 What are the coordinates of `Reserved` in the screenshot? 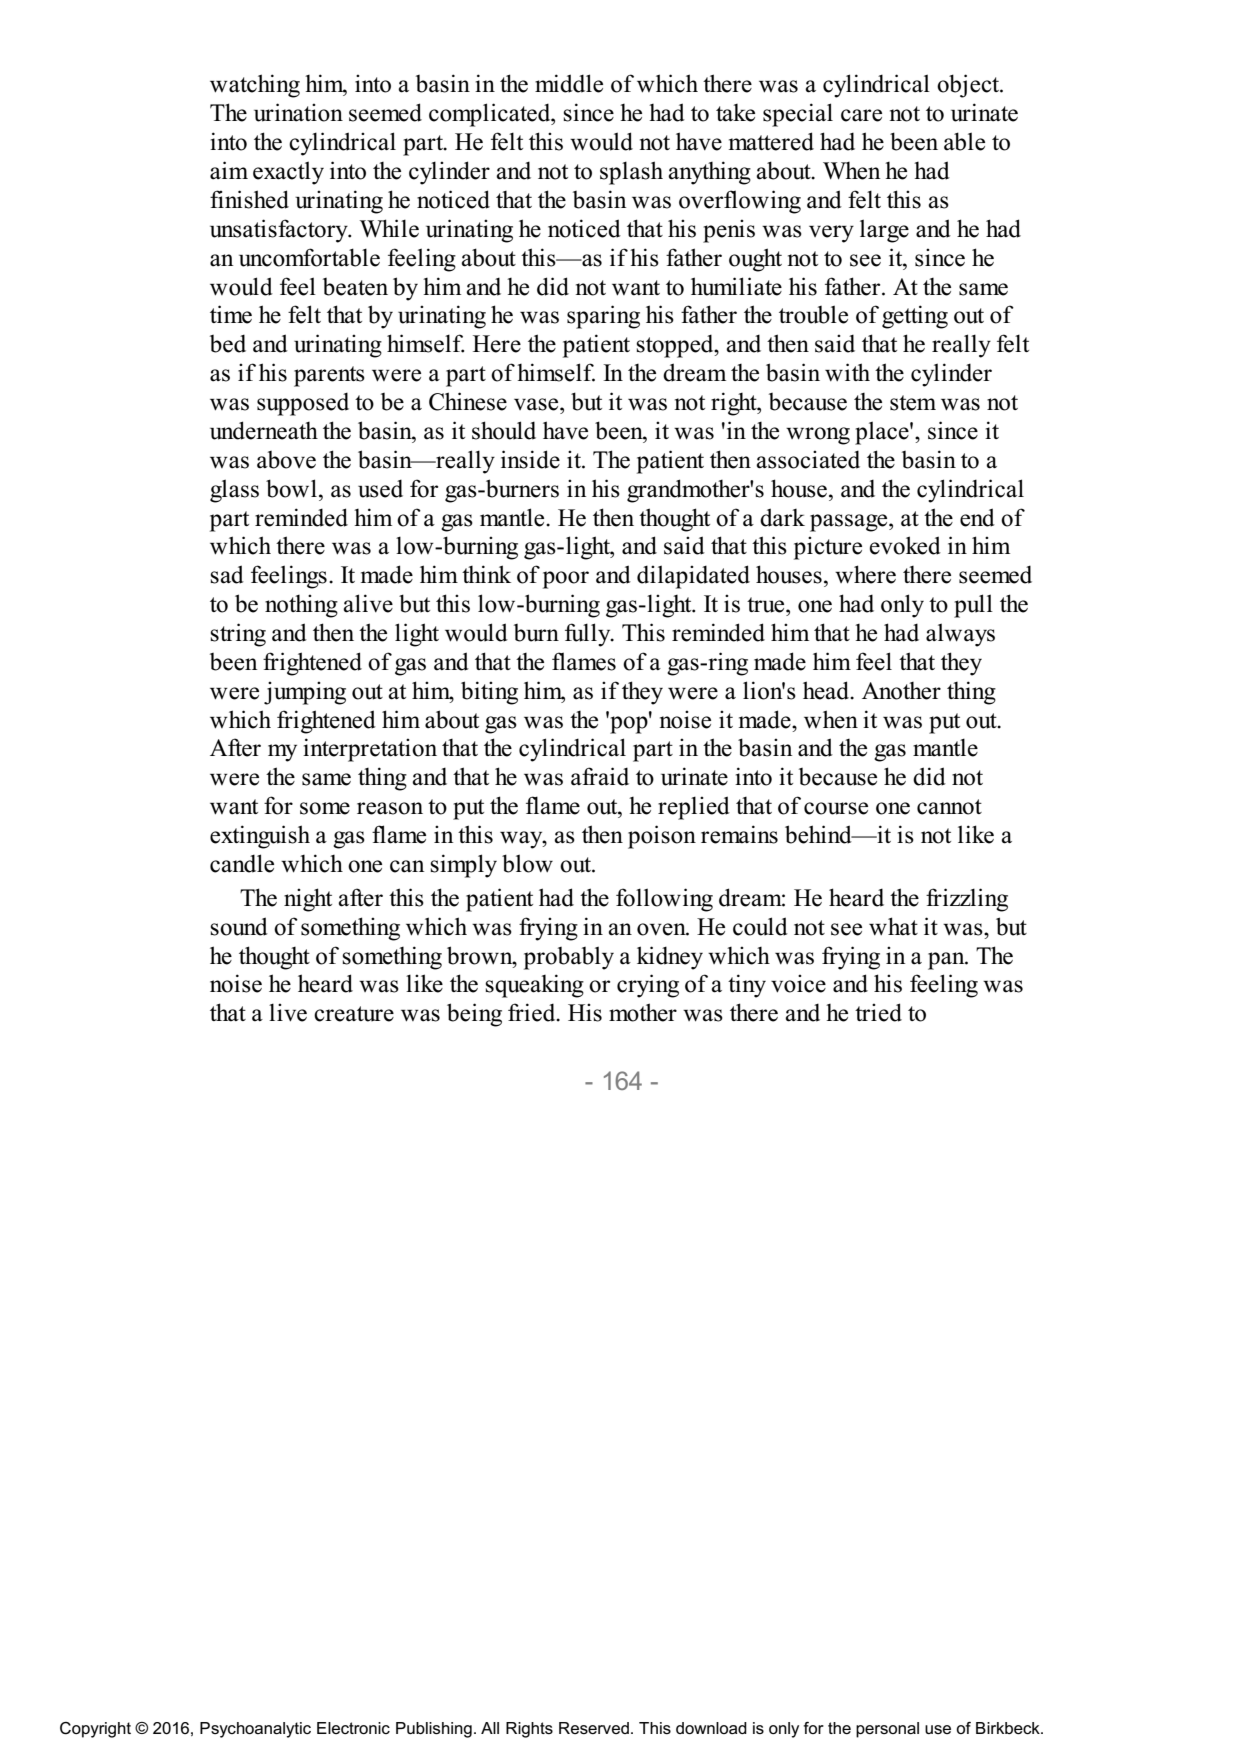 It's located at (594, 1728).
